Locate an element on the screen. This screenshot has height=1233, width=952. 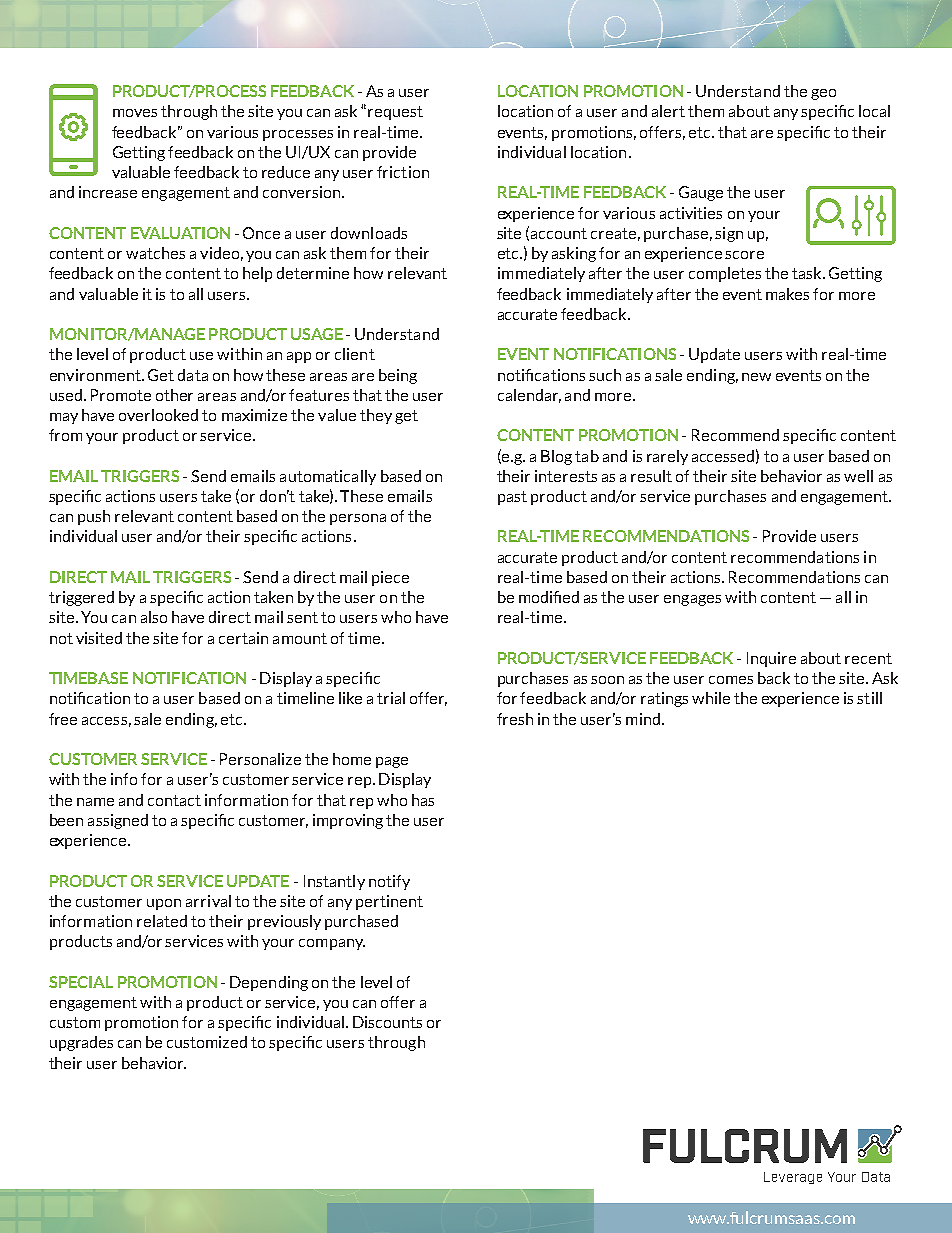
new is located at coordinates (756, 377).
